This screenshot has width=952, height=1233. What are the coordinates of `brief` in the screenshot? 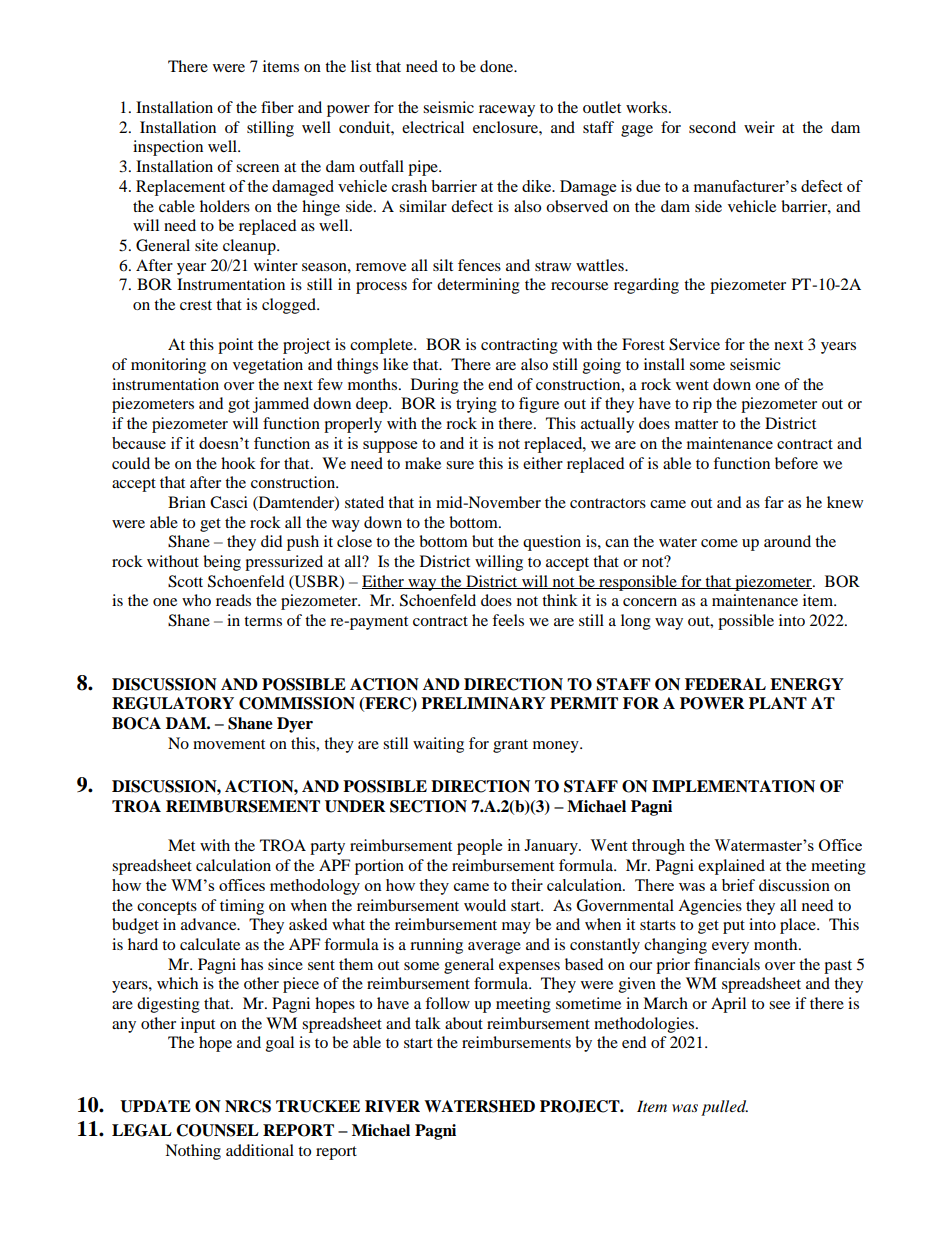 It's located at (738, 885).
